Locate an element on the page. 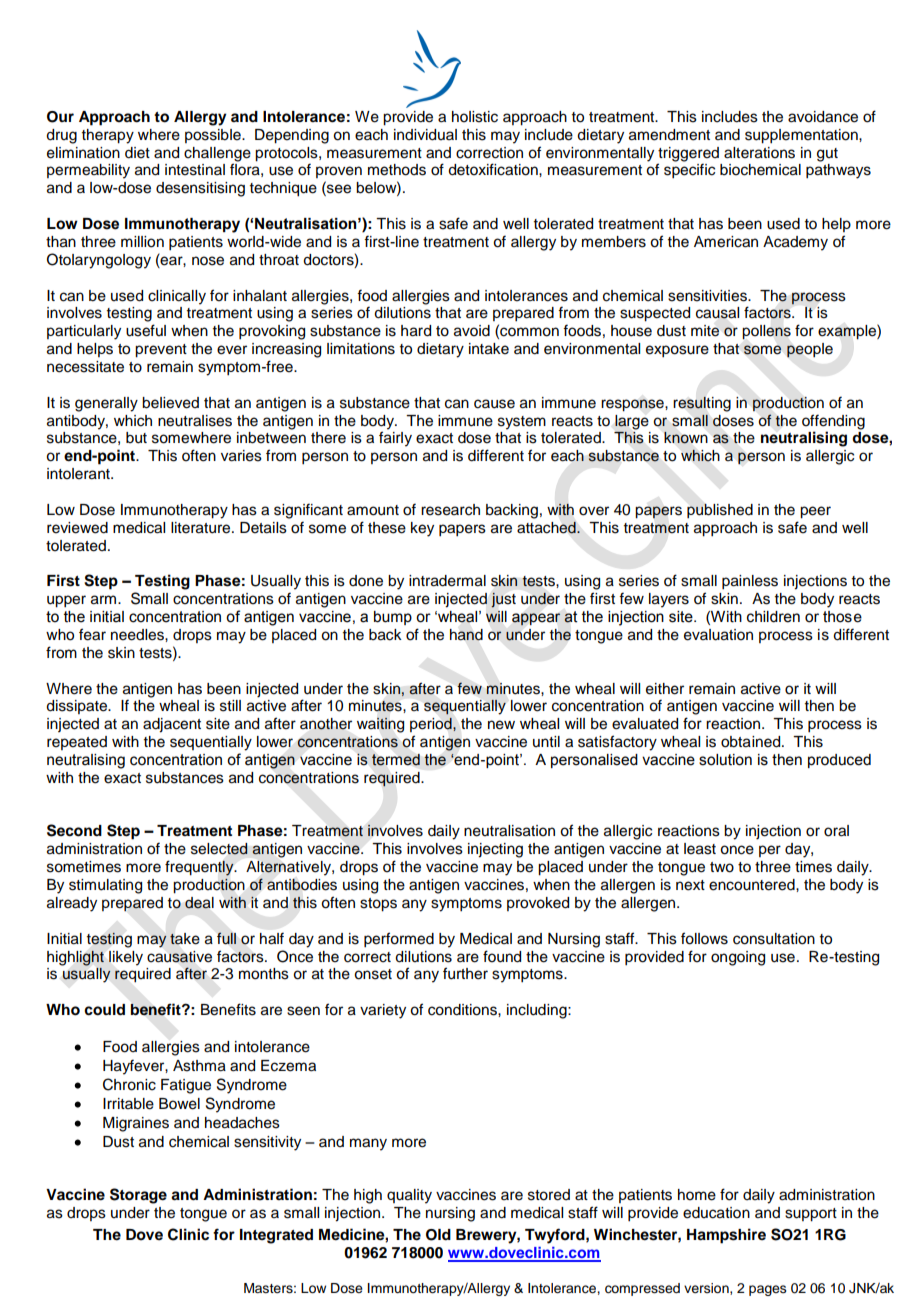  arm is located at coordinates (105, 600).
